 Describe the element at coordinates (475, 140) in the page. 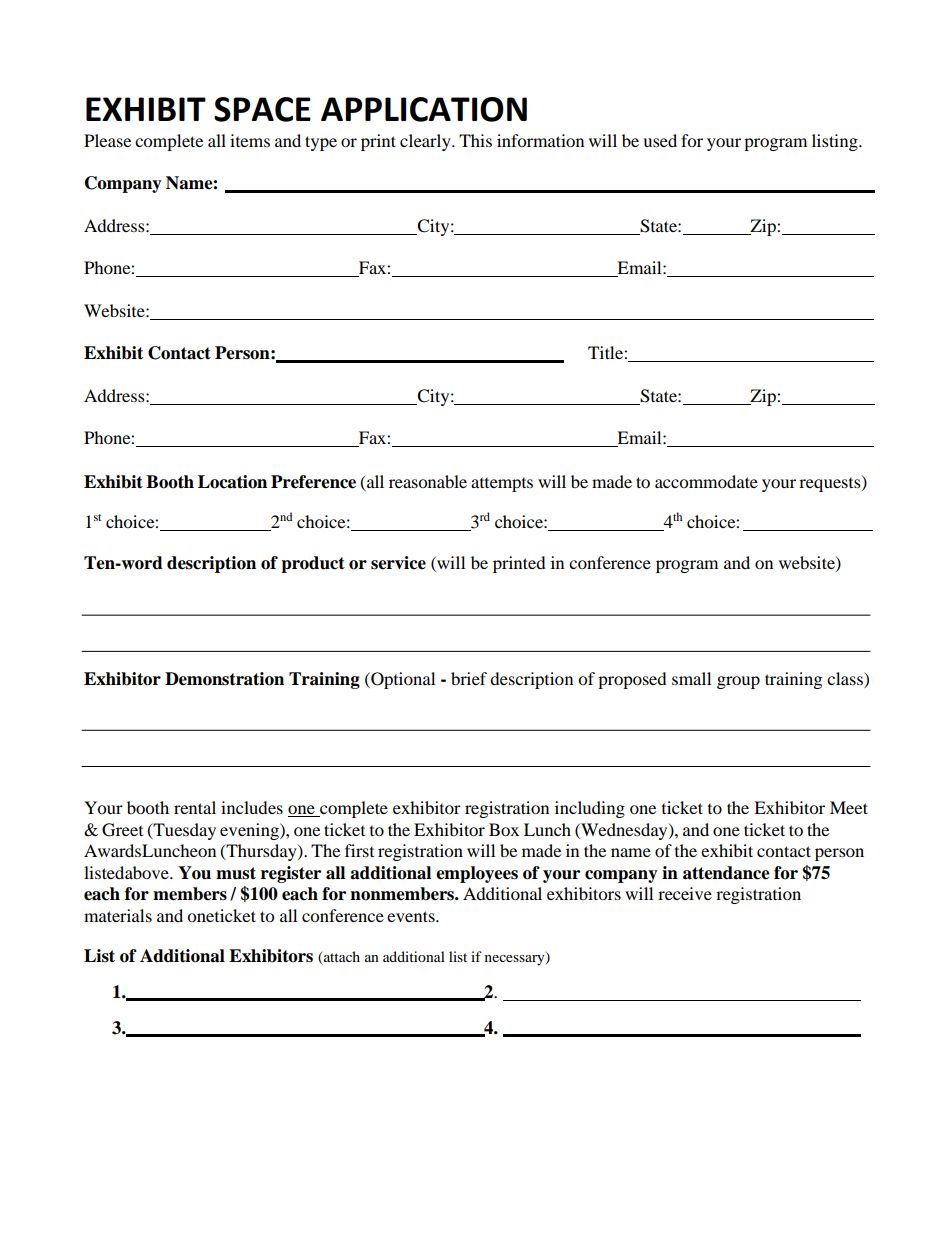

I see `This` at that location.
